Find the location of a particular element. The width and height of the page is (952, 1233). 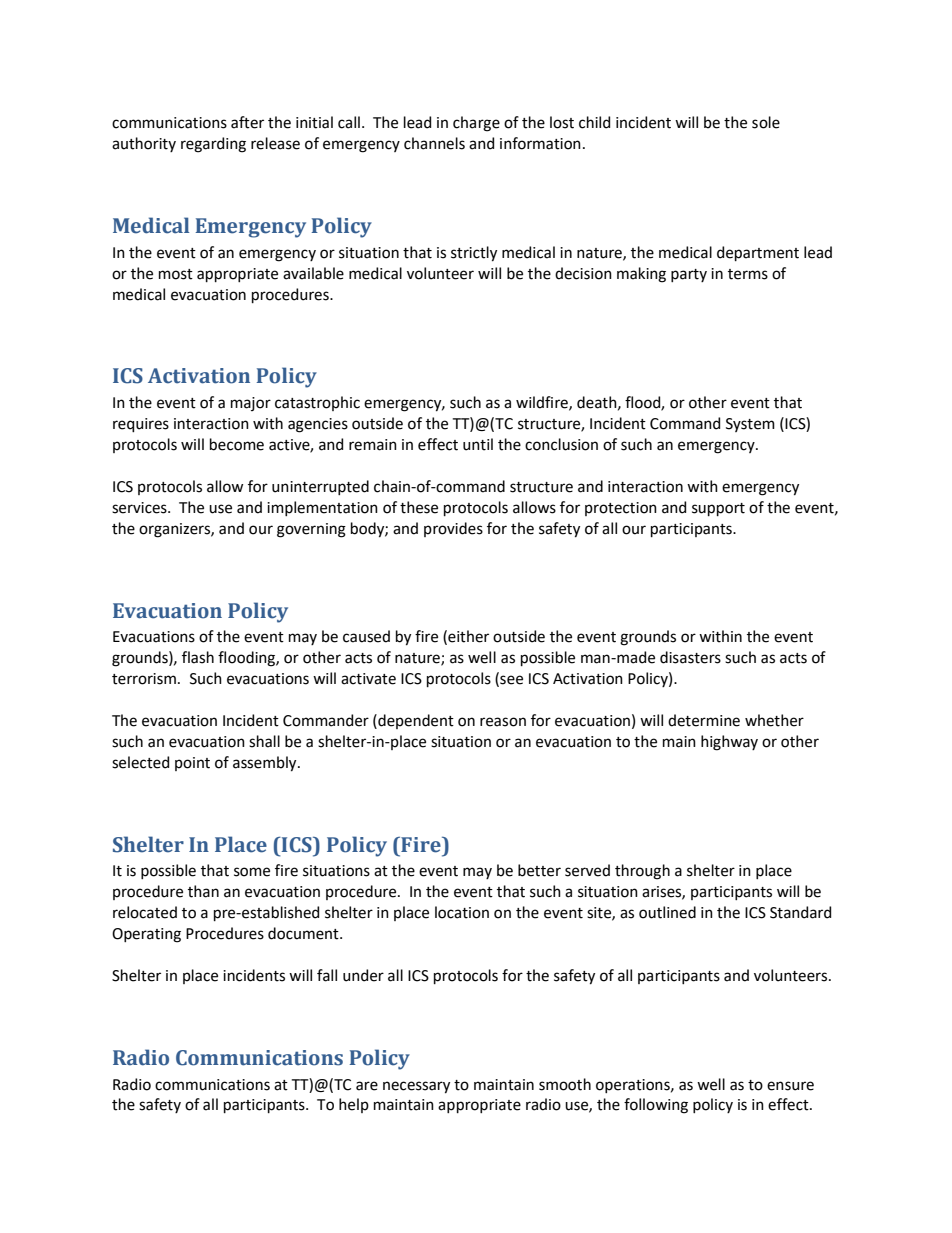

outlined is located at coordinates (667, 912).
